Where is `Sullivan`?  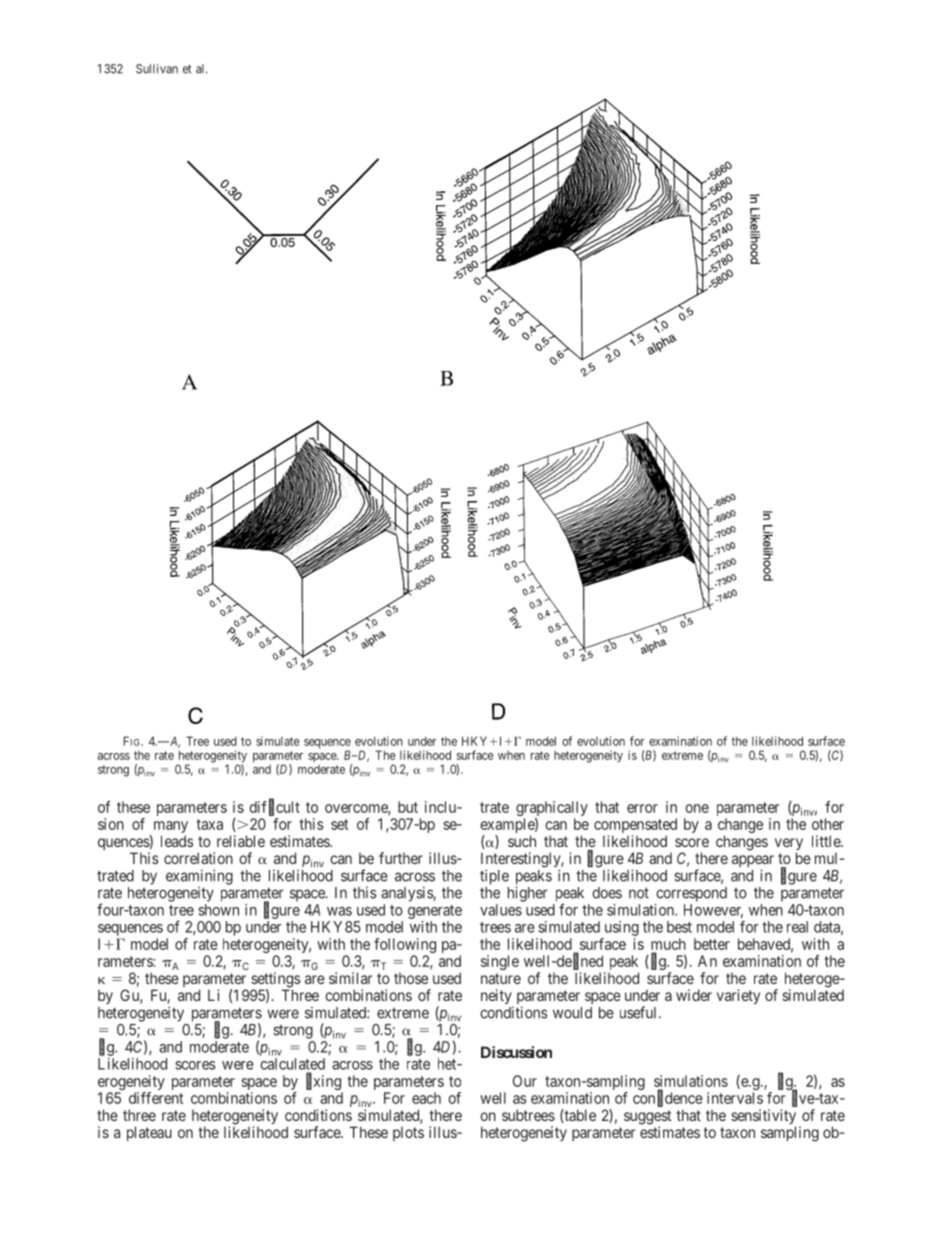 Sullivan is located at coordinates (157, 69).
